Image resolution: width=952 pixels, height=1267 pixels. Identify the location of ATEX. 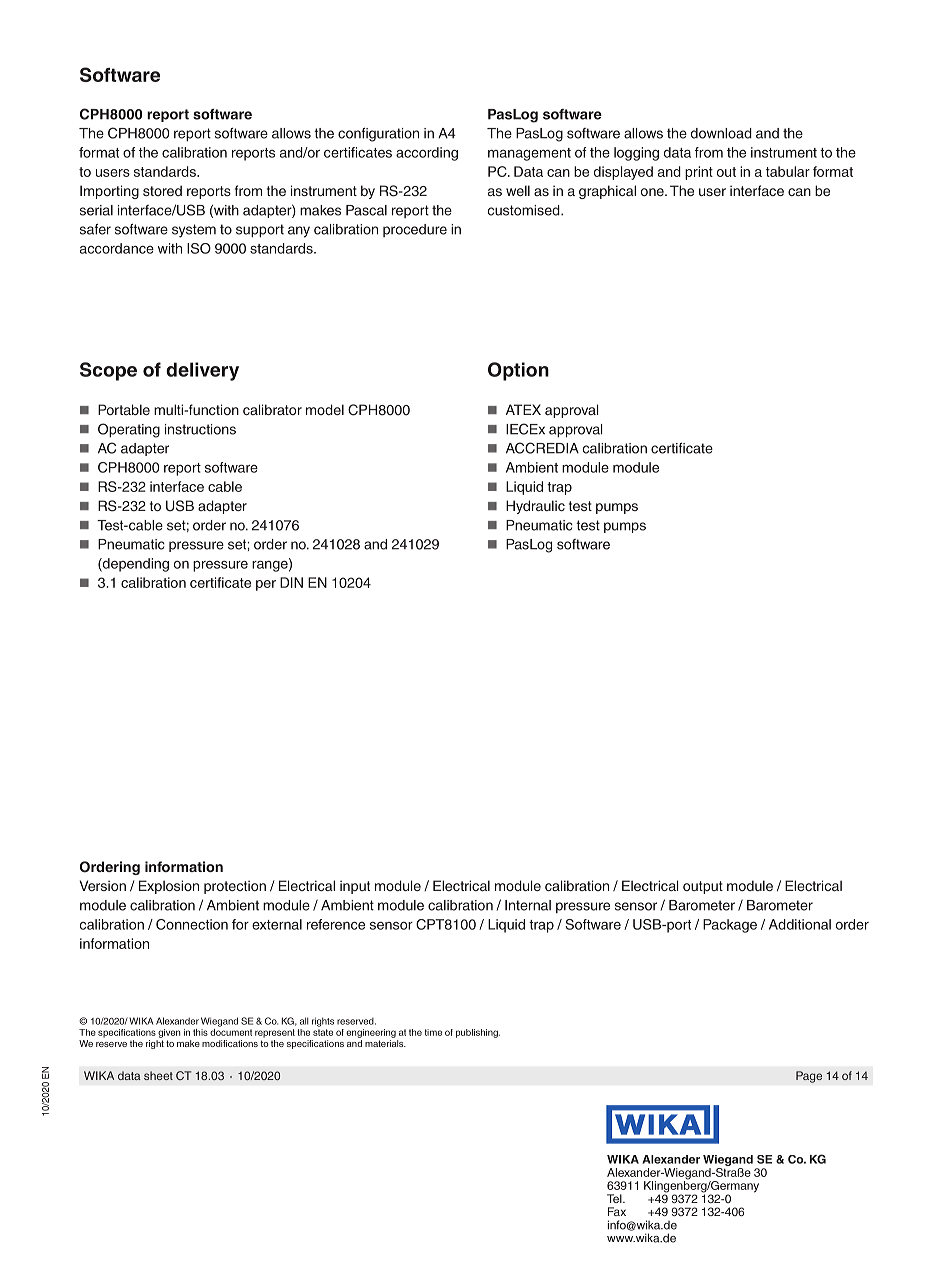
(523, 409).
